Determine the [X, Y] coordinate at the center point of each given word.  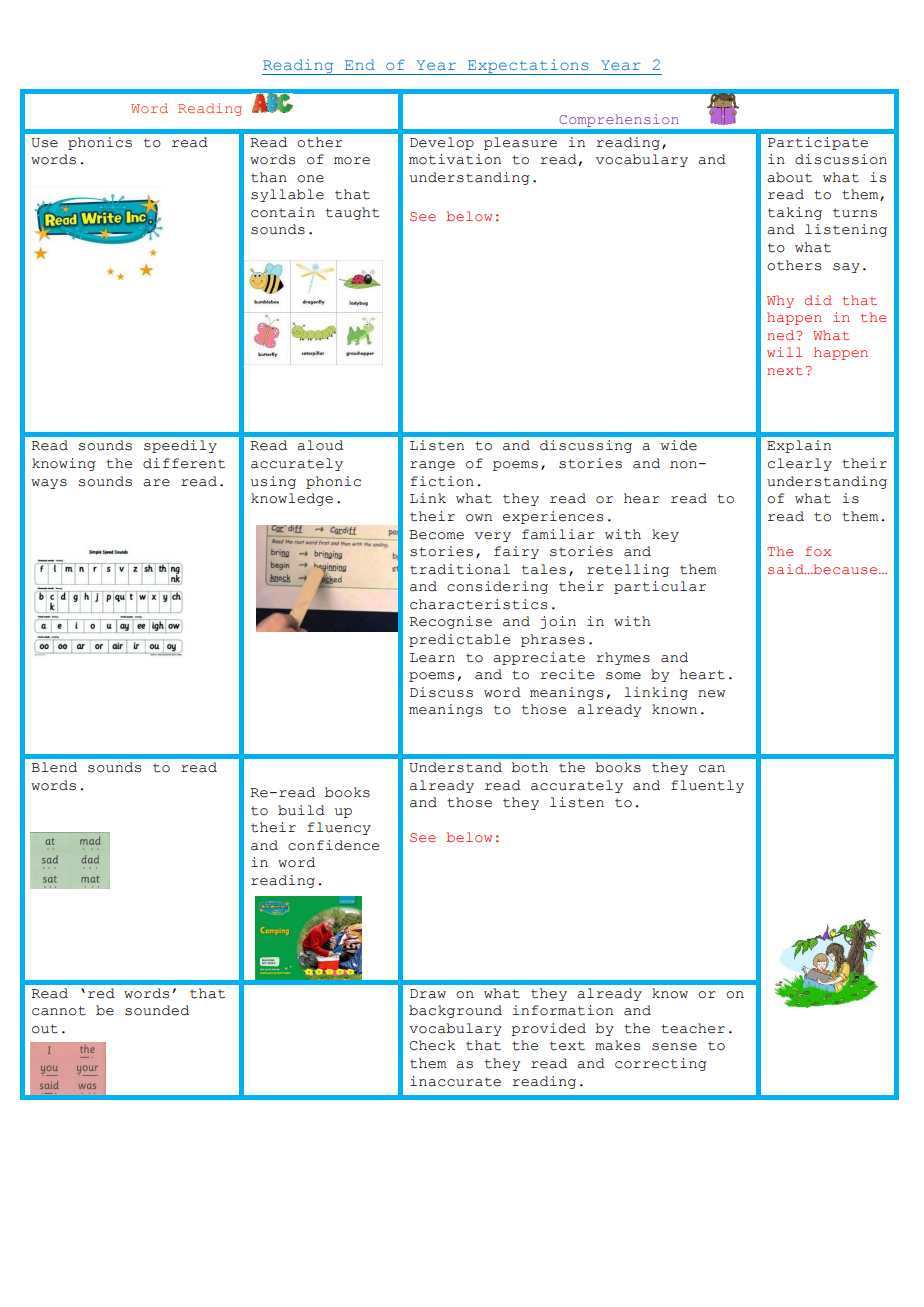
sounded [157, 1010]
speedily [180, 446]
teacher [693, 1028]
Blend [54, 767]
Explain [799, 446]
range [432, 466]
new [711, 694]
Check [432, 1045]
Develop [442, 143]
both [529, 767]
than [269, 177]
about [789, 177]
